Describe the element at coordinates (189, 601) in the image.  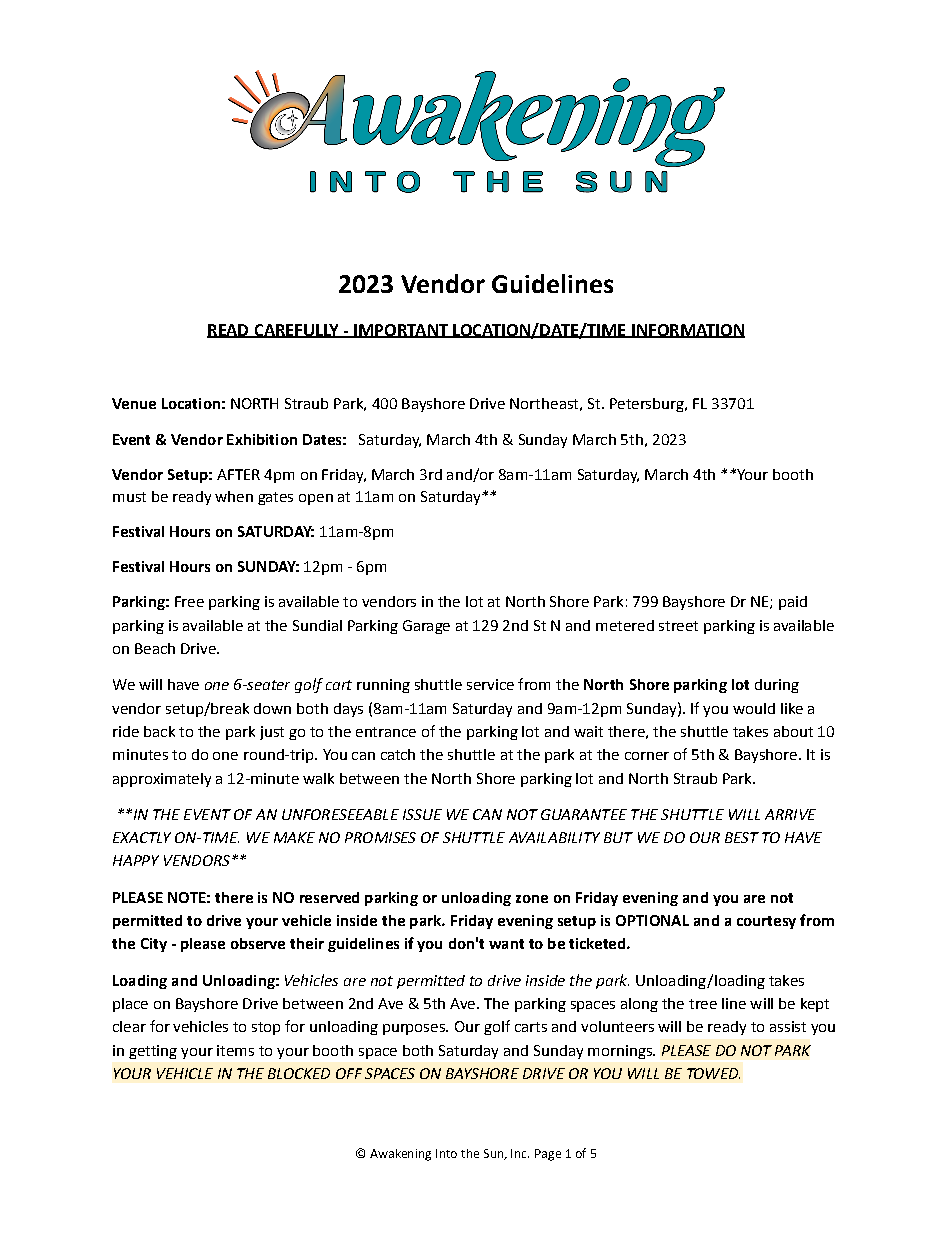
I see `Free` at that location.
